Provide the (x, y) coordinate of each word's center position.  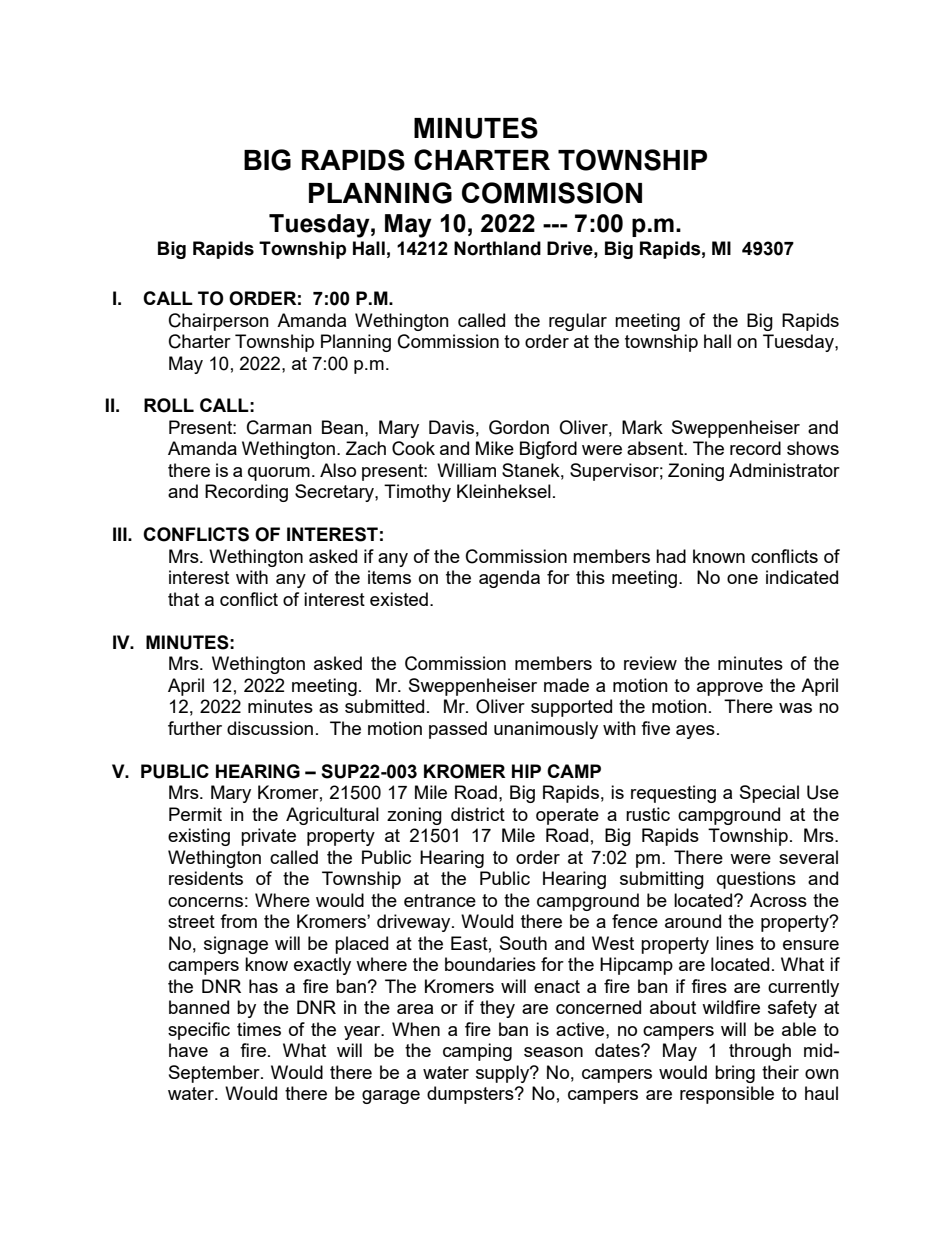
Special (769, 794)
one (742, 579)
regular (578, 322)
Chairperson (219, 322)
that (183, 599)
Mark (642, 427)
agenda (509, 579)
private (268, 837)
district (478, 814)
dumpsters (471, 1095)
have (188, 1050)
